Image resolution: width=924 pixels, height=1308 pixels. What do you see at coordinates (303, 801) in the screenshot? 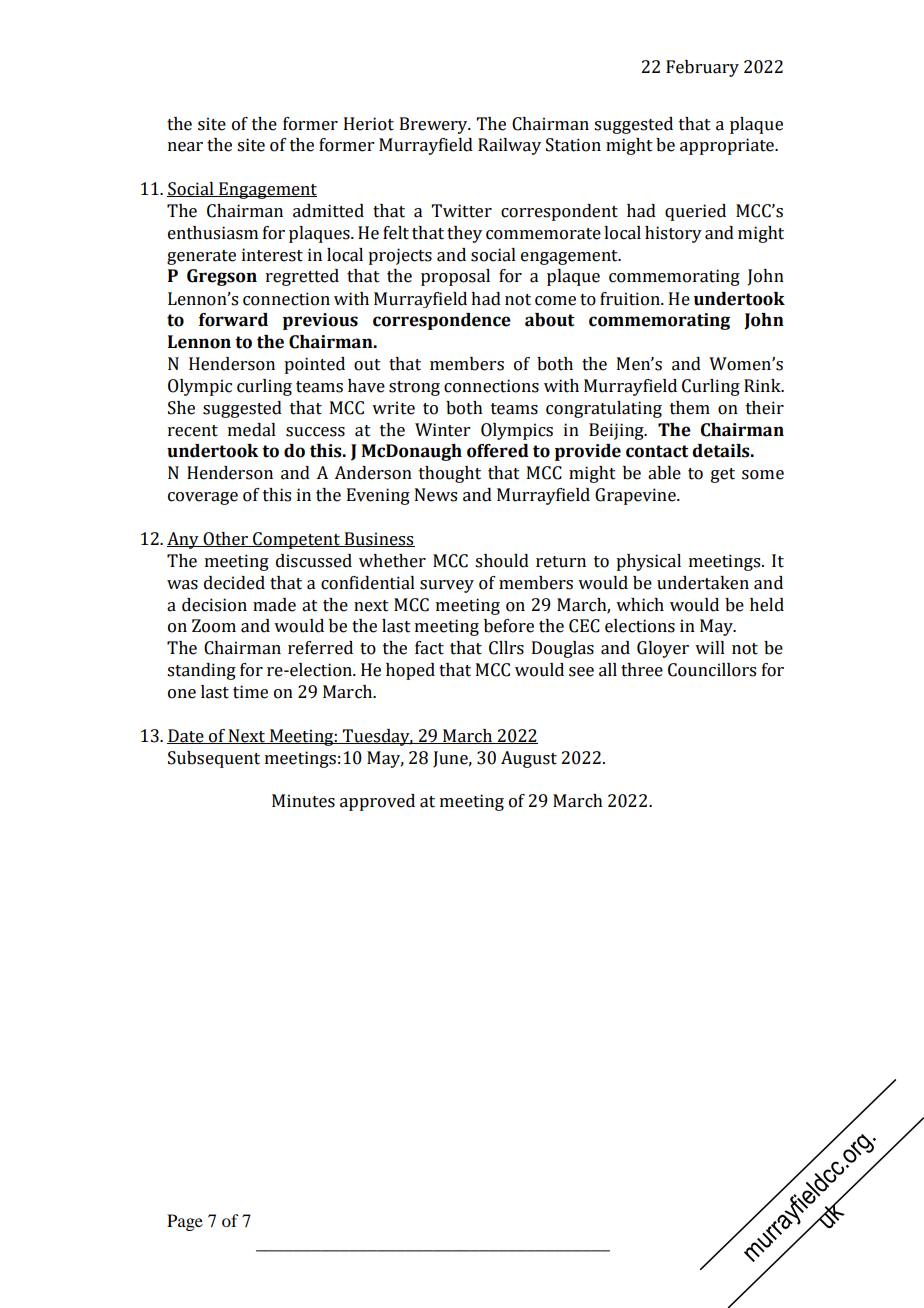
I see `Minutes` at bounding box center [303, 801].
